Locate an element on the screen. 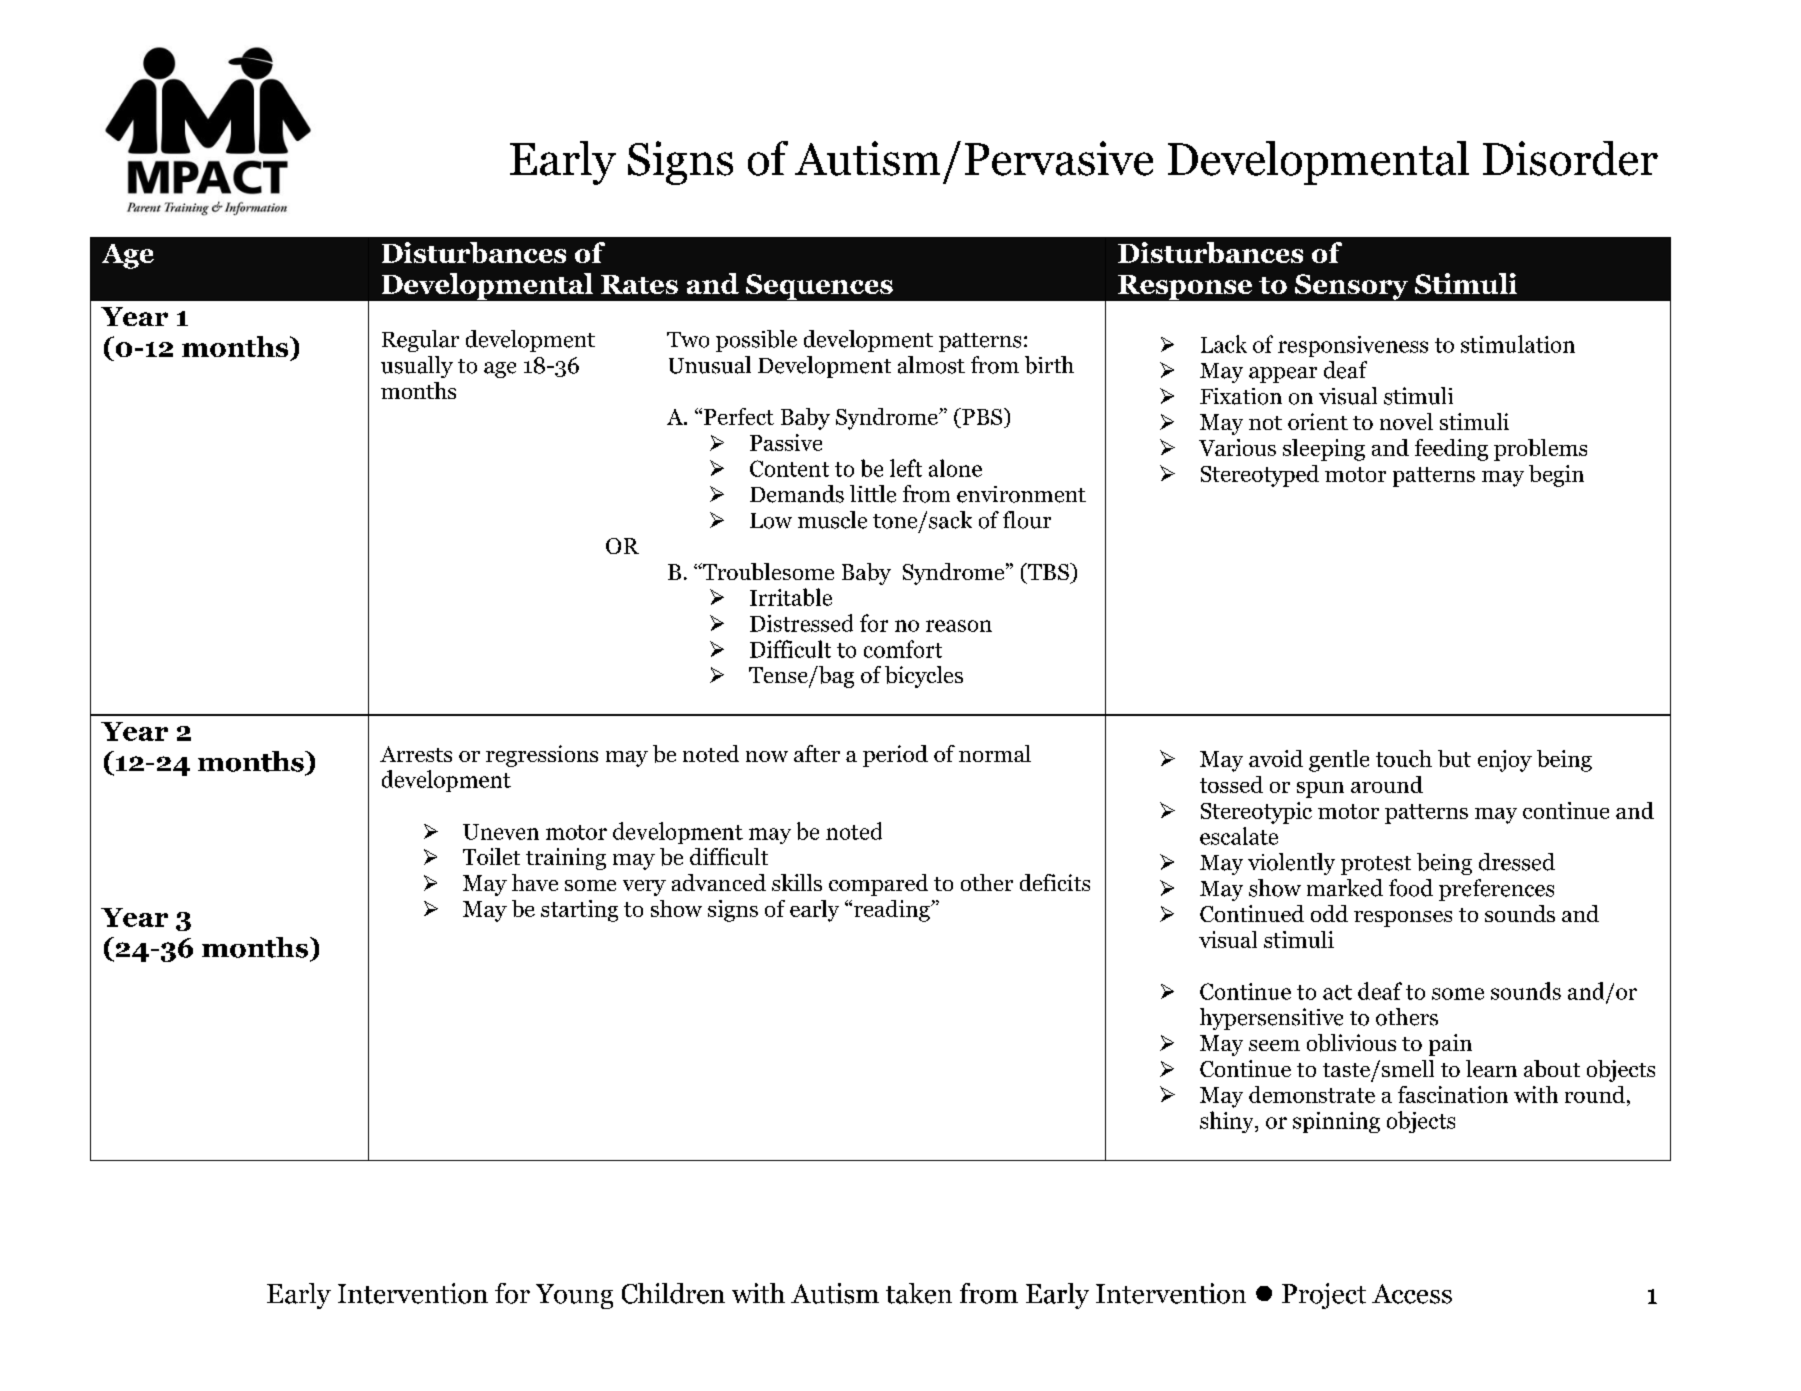  Rates is located at coordinates (639, 284).
